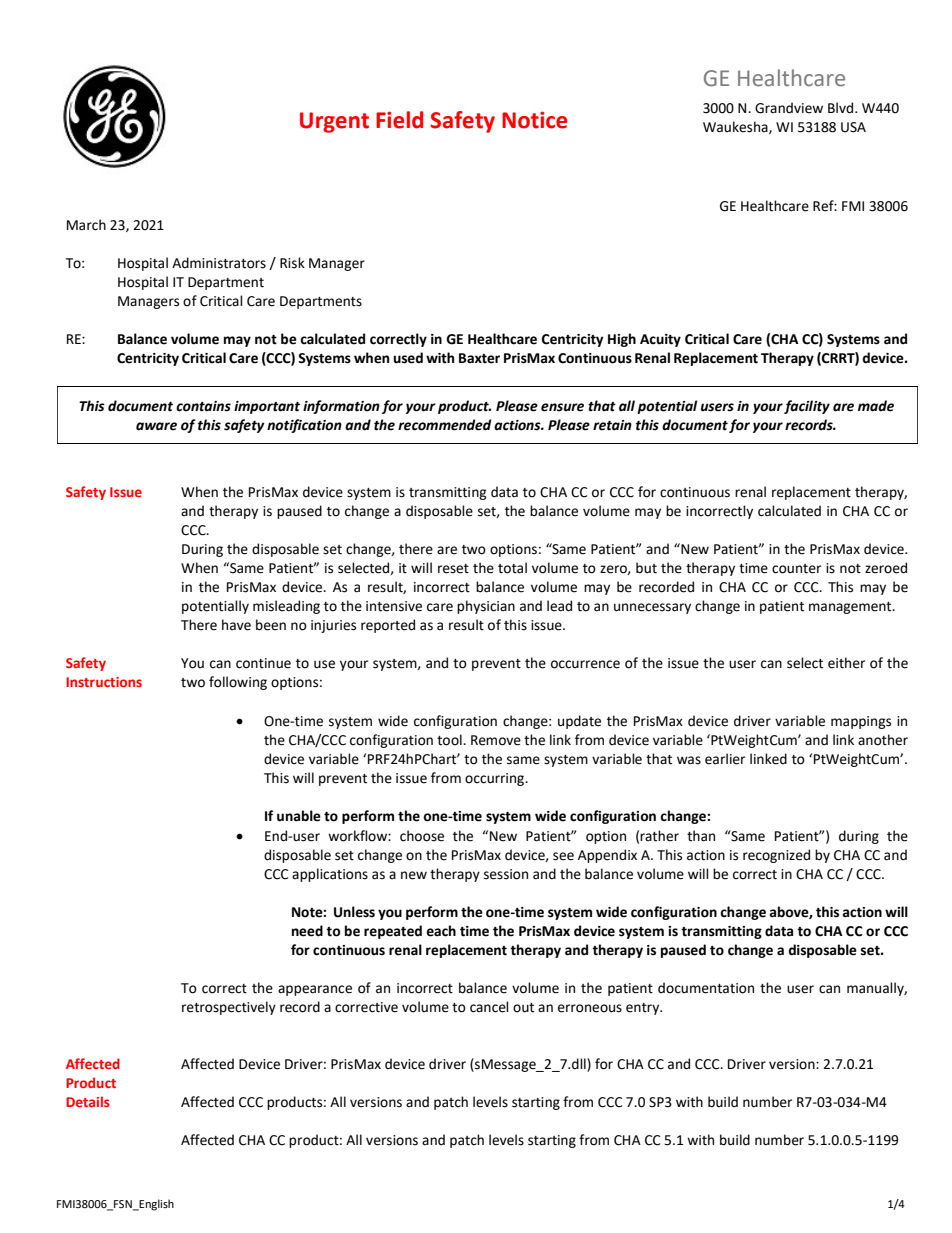 This screenshot has width=952, height=1233. What do you see at coordinates (736, 127) in the screenshot?
I see `Waukesha` at bounding box center [736, 127].
